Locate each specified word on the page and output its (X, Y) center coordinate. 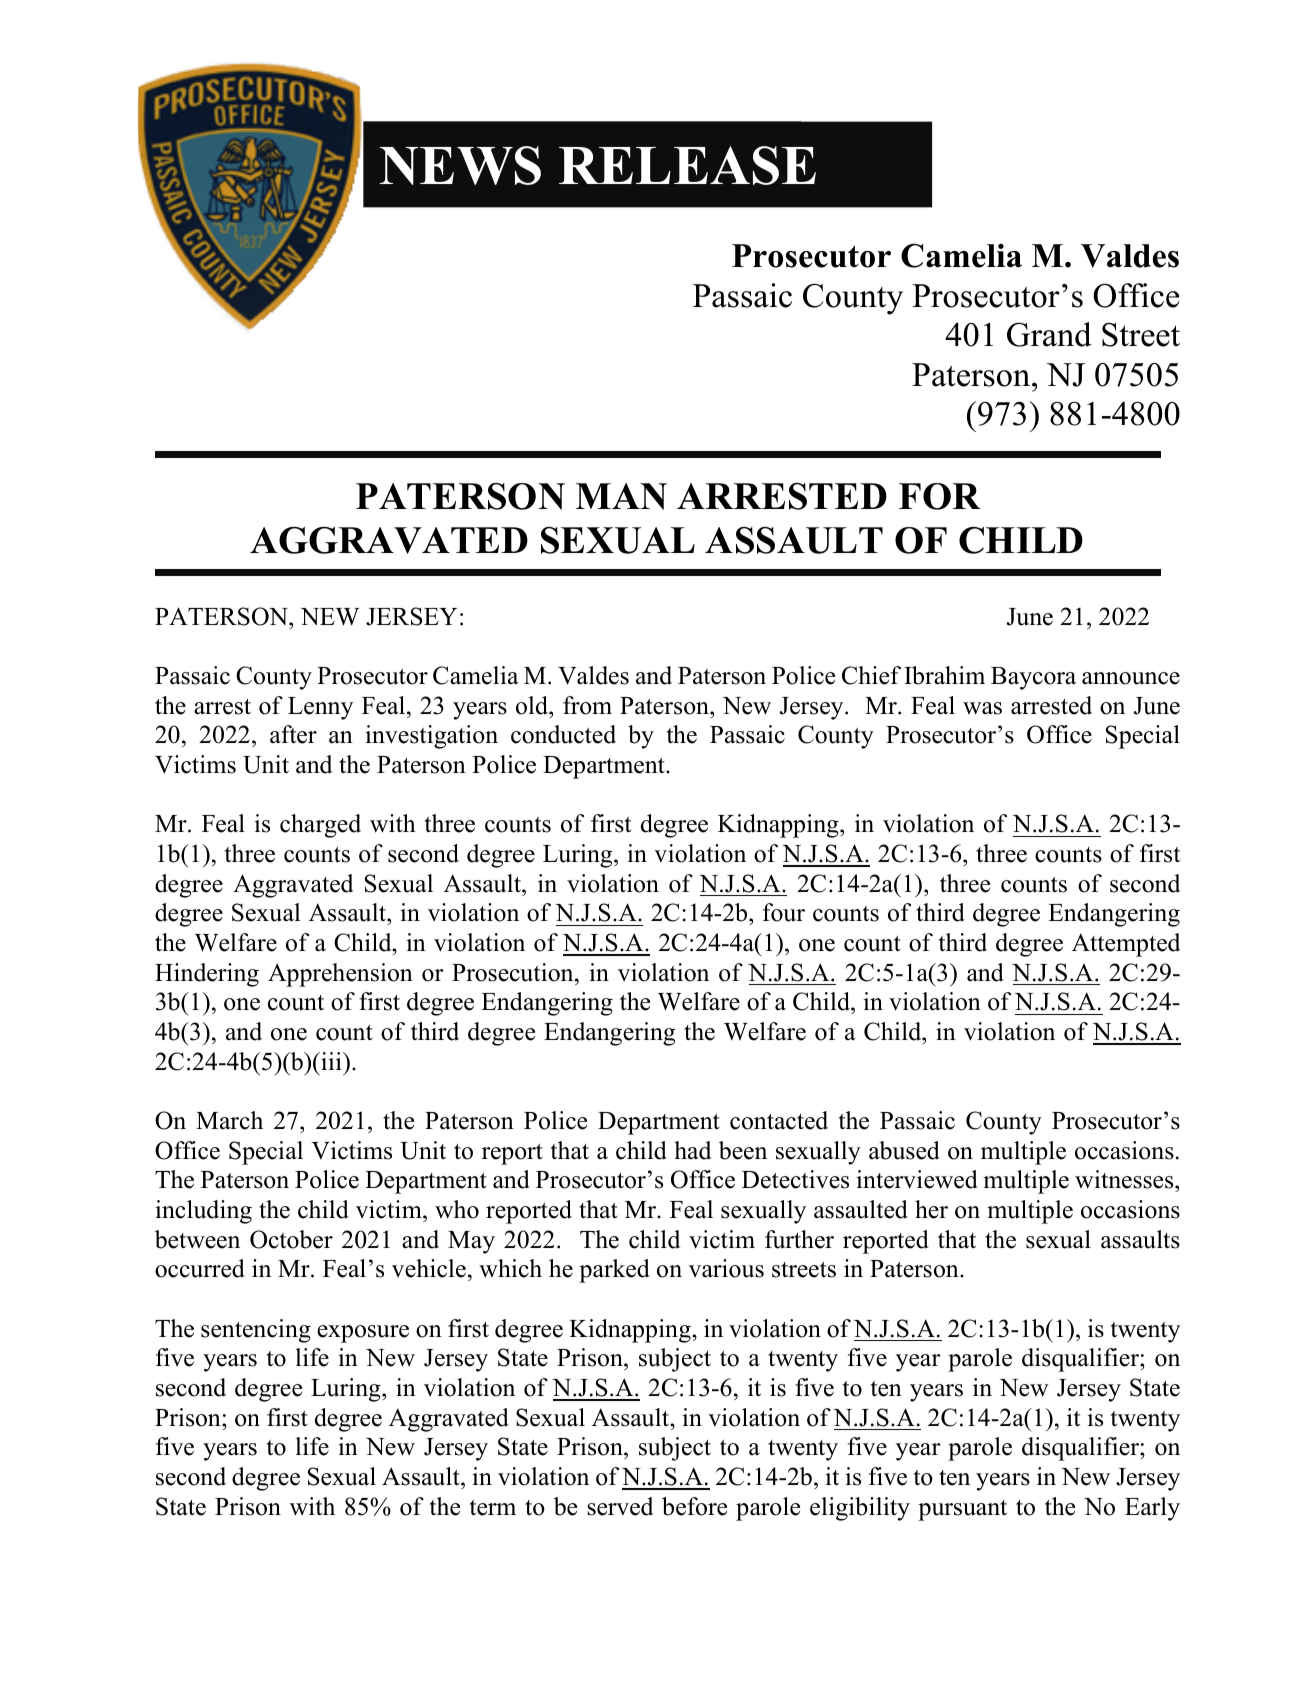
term (493, 1508)
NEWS (460, 165)
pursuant (962, 1510)
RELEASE (687, 165)
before (694, 1506)
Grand (1049, 334)
